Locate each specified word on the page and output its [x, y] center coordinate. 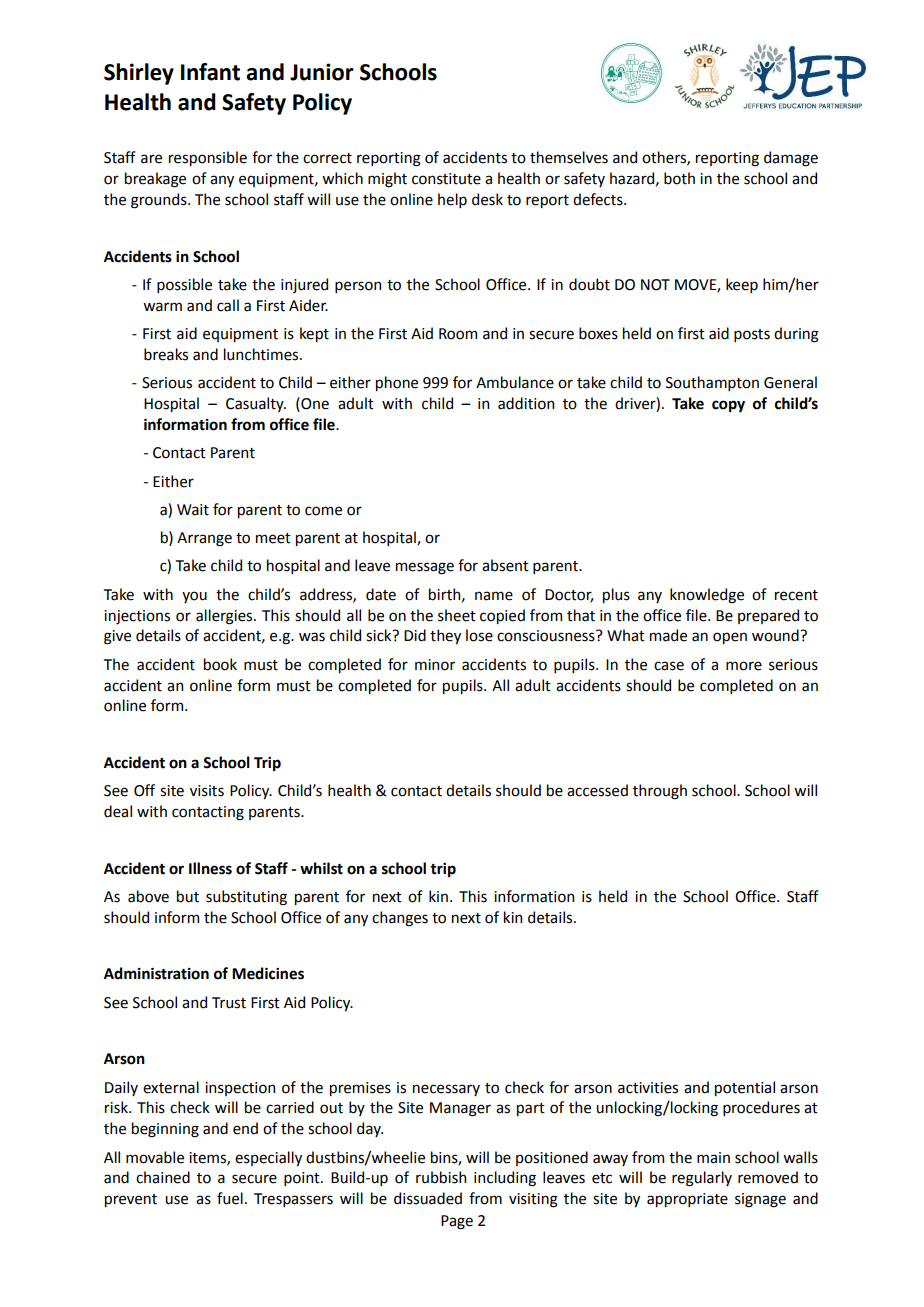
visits [207, 791]
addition [526, 403]
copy [728, 406]
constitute [446, 179]
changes [400, 919]
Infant [210, 72]
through [660, 792]
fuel [230, 1198]
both [679, 178]
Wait [193, 510]
